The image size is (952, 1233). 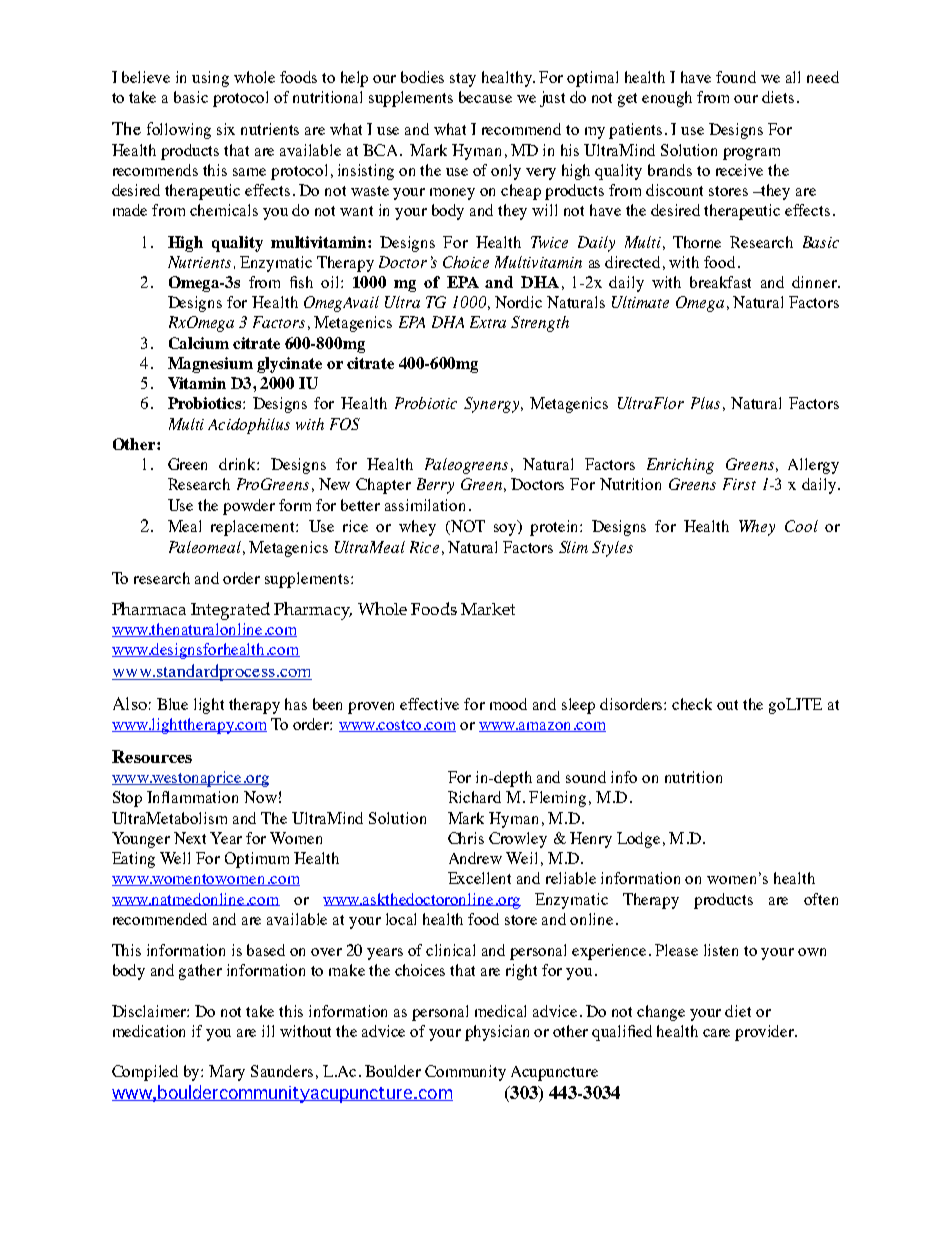 I want to click on Richard, so click(x=474, y=797).
